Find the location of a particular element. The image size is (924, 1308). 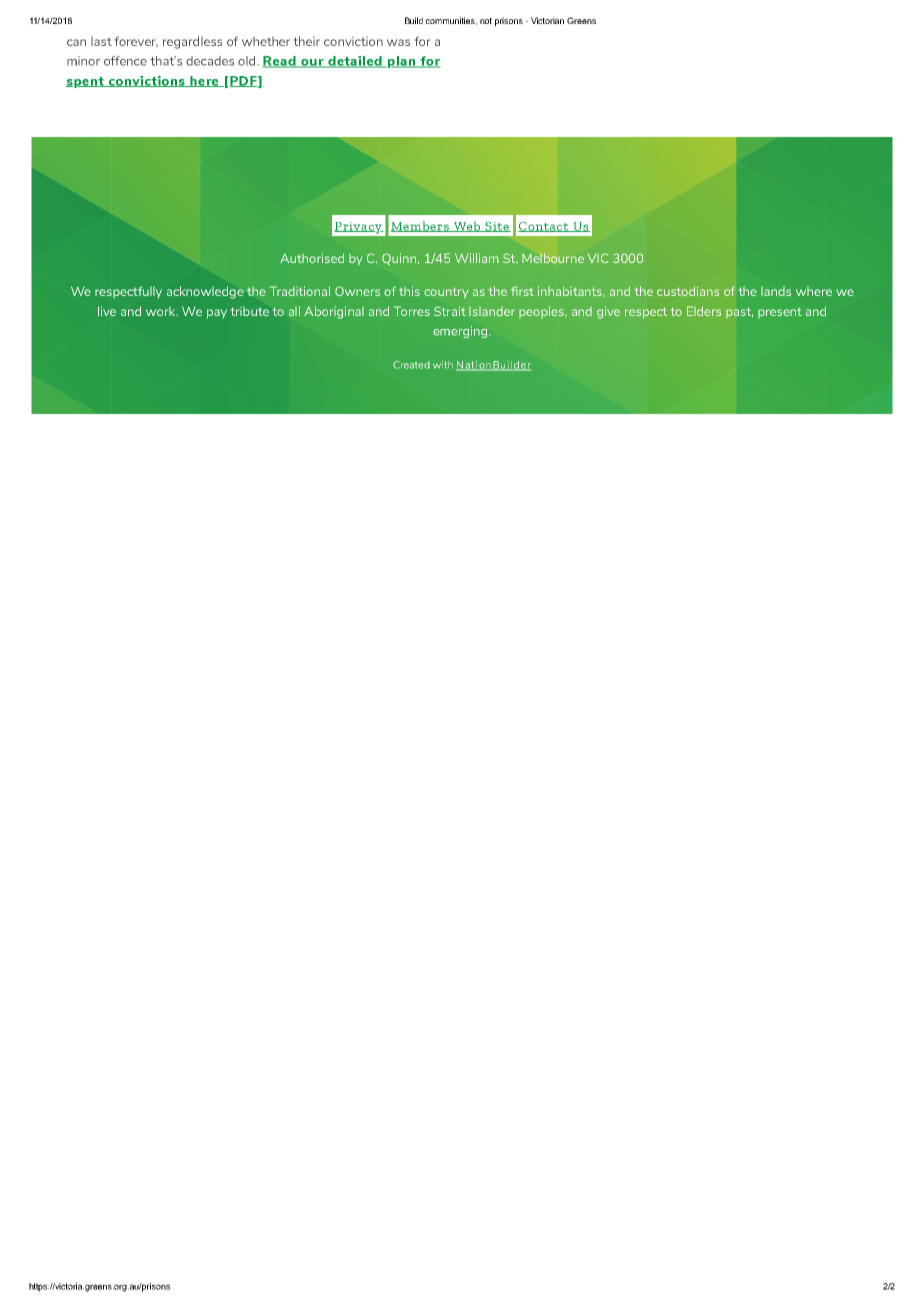

not is located at coordinates (486, 21).
